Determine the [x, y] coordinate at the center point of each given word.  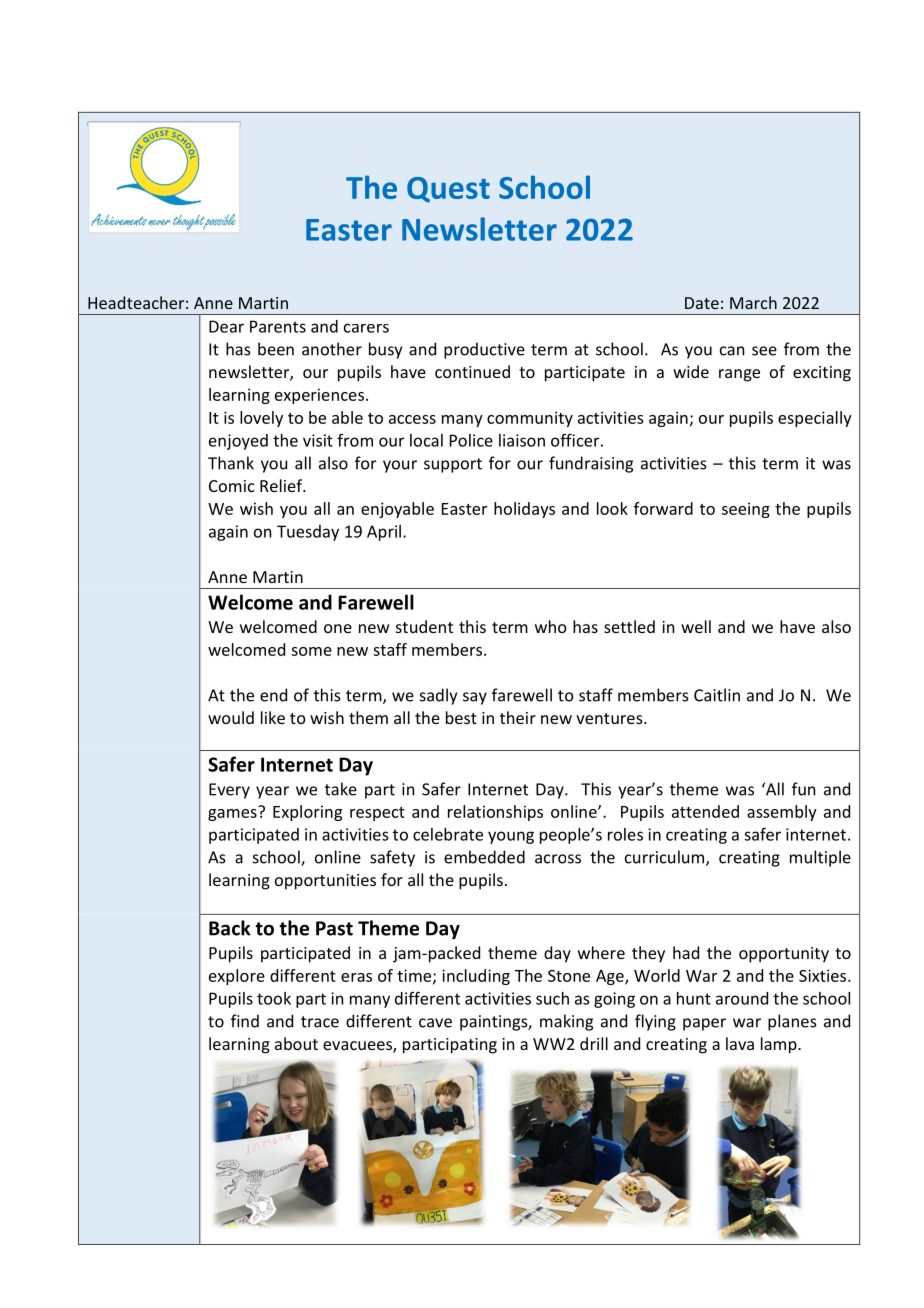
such [552, 998]
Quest [448, 190]
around [742, 998]
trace [320, 1022]
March [753, 302]
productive [484, 350]
